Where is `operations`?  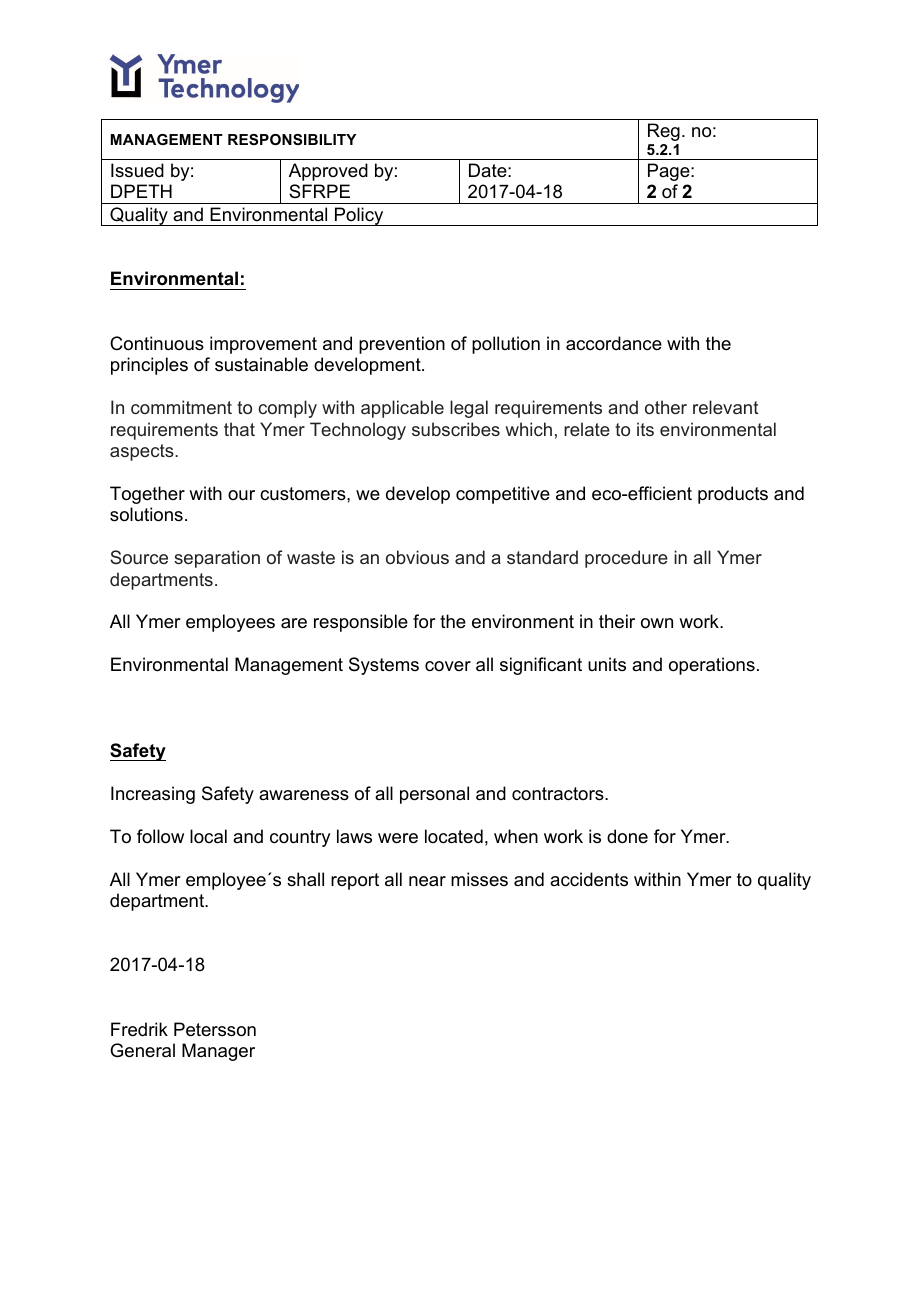
operations is located at coordinates (712, 666).
